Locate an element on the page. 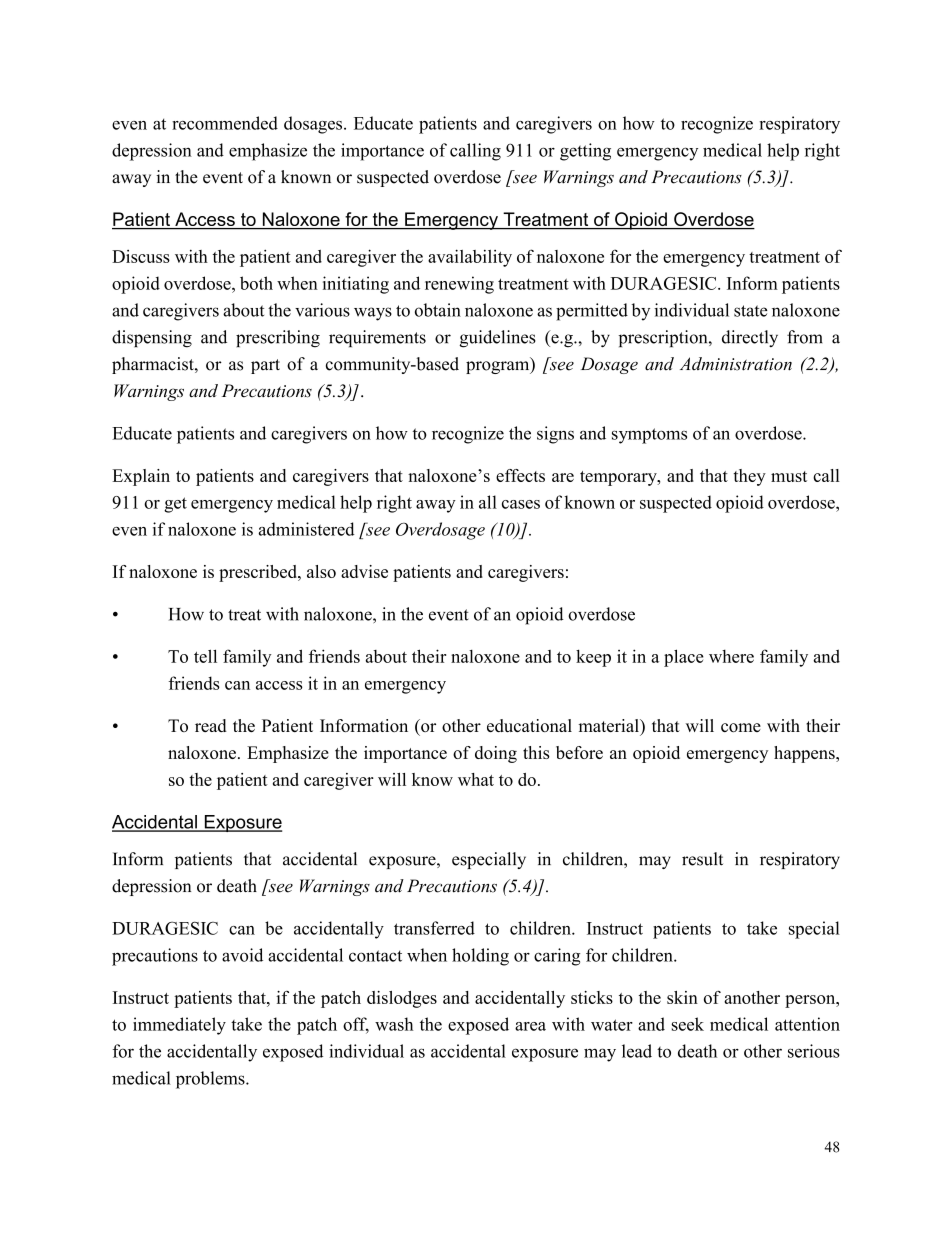 Image resolution: width=952 pixels, height=1233 pixels. part is located at coordinates (265, 366).
